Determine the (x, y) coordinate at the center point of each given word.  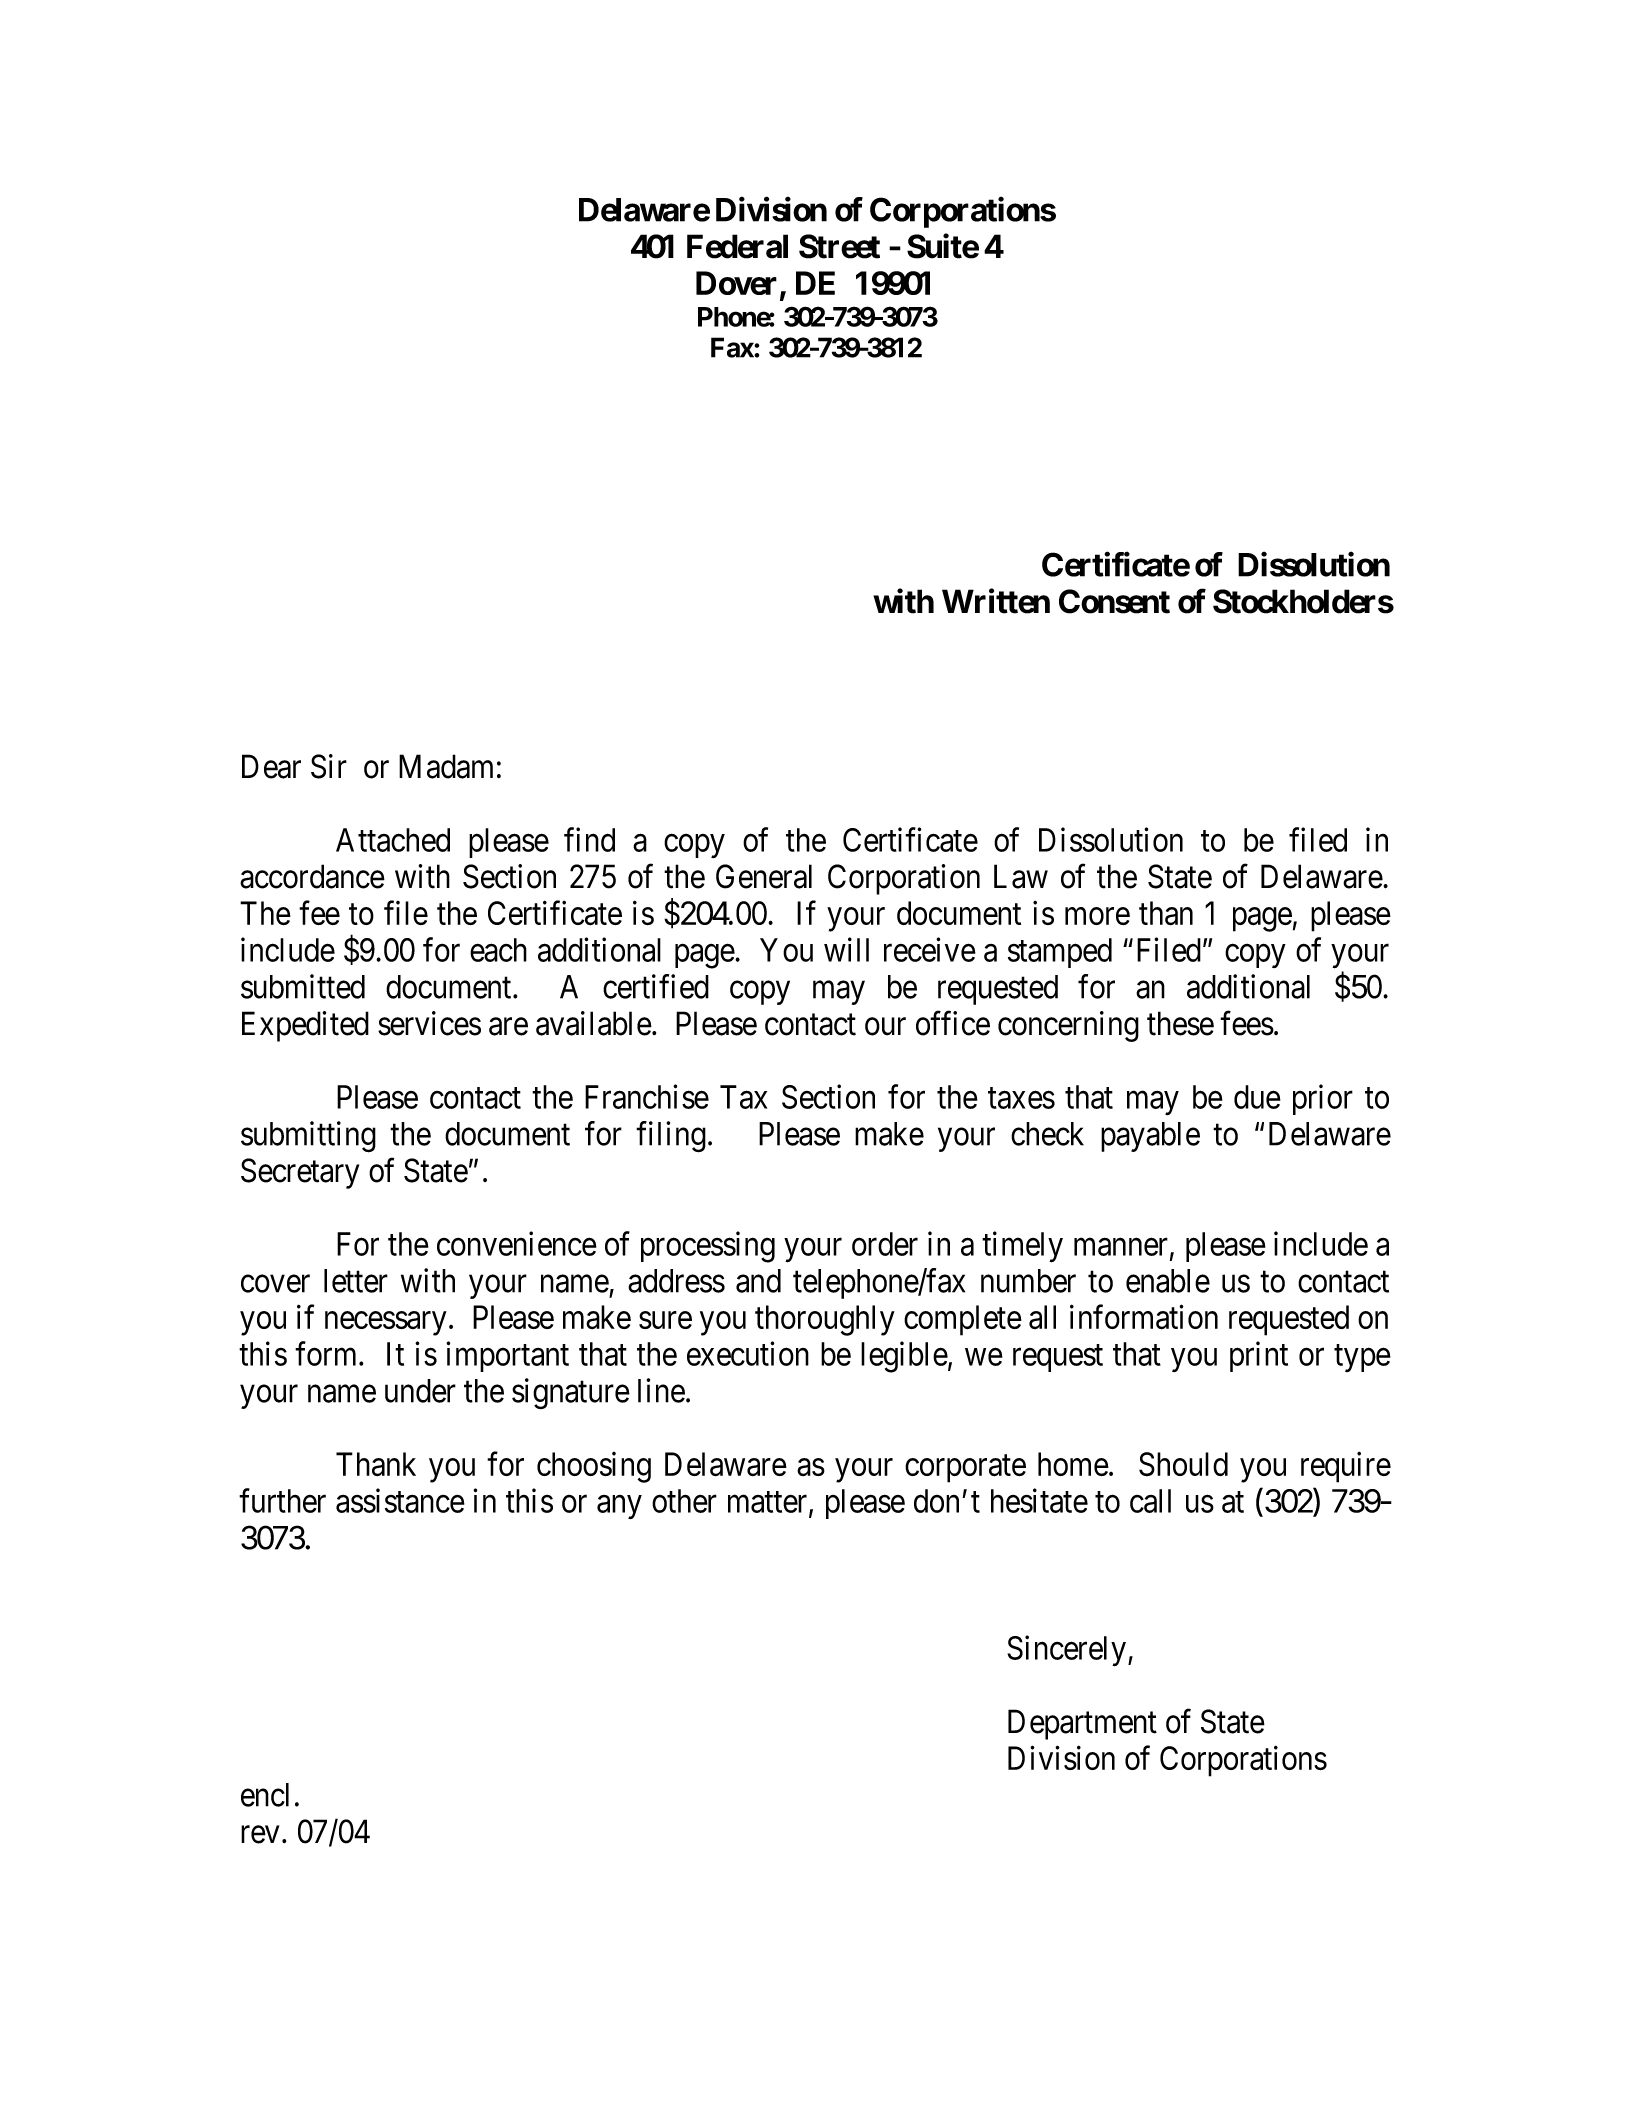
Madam (446, 766)
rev (260, 1835)
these (1180, 1023)
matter (769, 1503)
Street (839, 246)
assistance (400, 1500)
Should (1183, 1464)
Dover (736, 283)
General (764, 876)
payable (1150, 1137)
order (885, 1244)
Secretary (300, 1173)
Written (996, 601)
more (1097, 916)
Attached (393, 840)
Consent (1114, 601)
